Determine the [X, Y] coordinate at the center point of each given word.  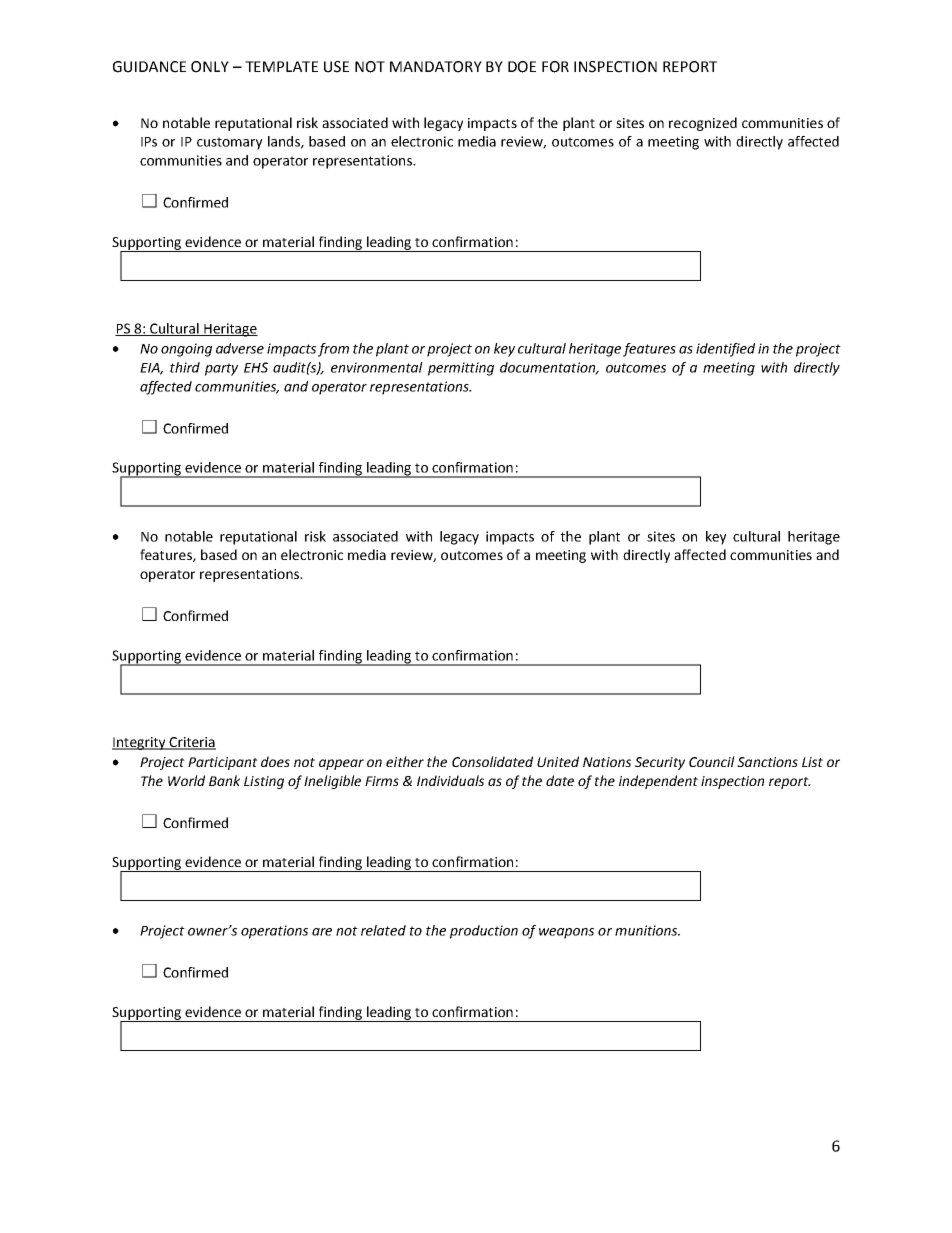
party [221, 369]
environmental [377, 367]
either [405, 761]
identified [725, 350]
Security [660, 763]
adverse [240, 348]
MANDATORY [436, 67]
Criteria [191, 743]
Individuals [450, 780]
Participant [223, 763]
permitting [461, 369]
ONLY [210, 67]
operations [274, 932]
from [333, 350]
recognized [703, 124]
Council [712, 761]
